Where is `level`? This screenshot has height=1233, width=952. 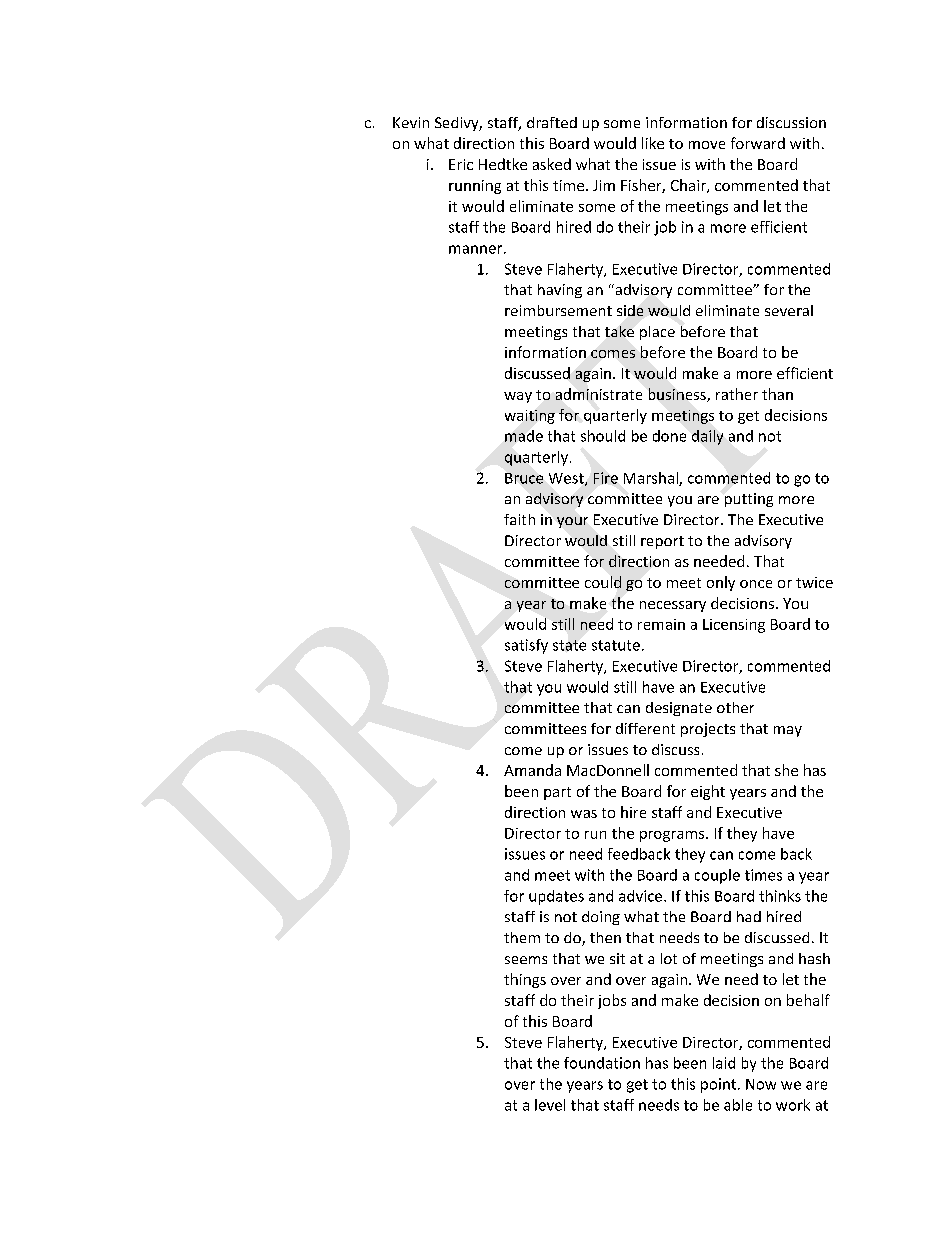
level is located at coordinates (550, 1105).
